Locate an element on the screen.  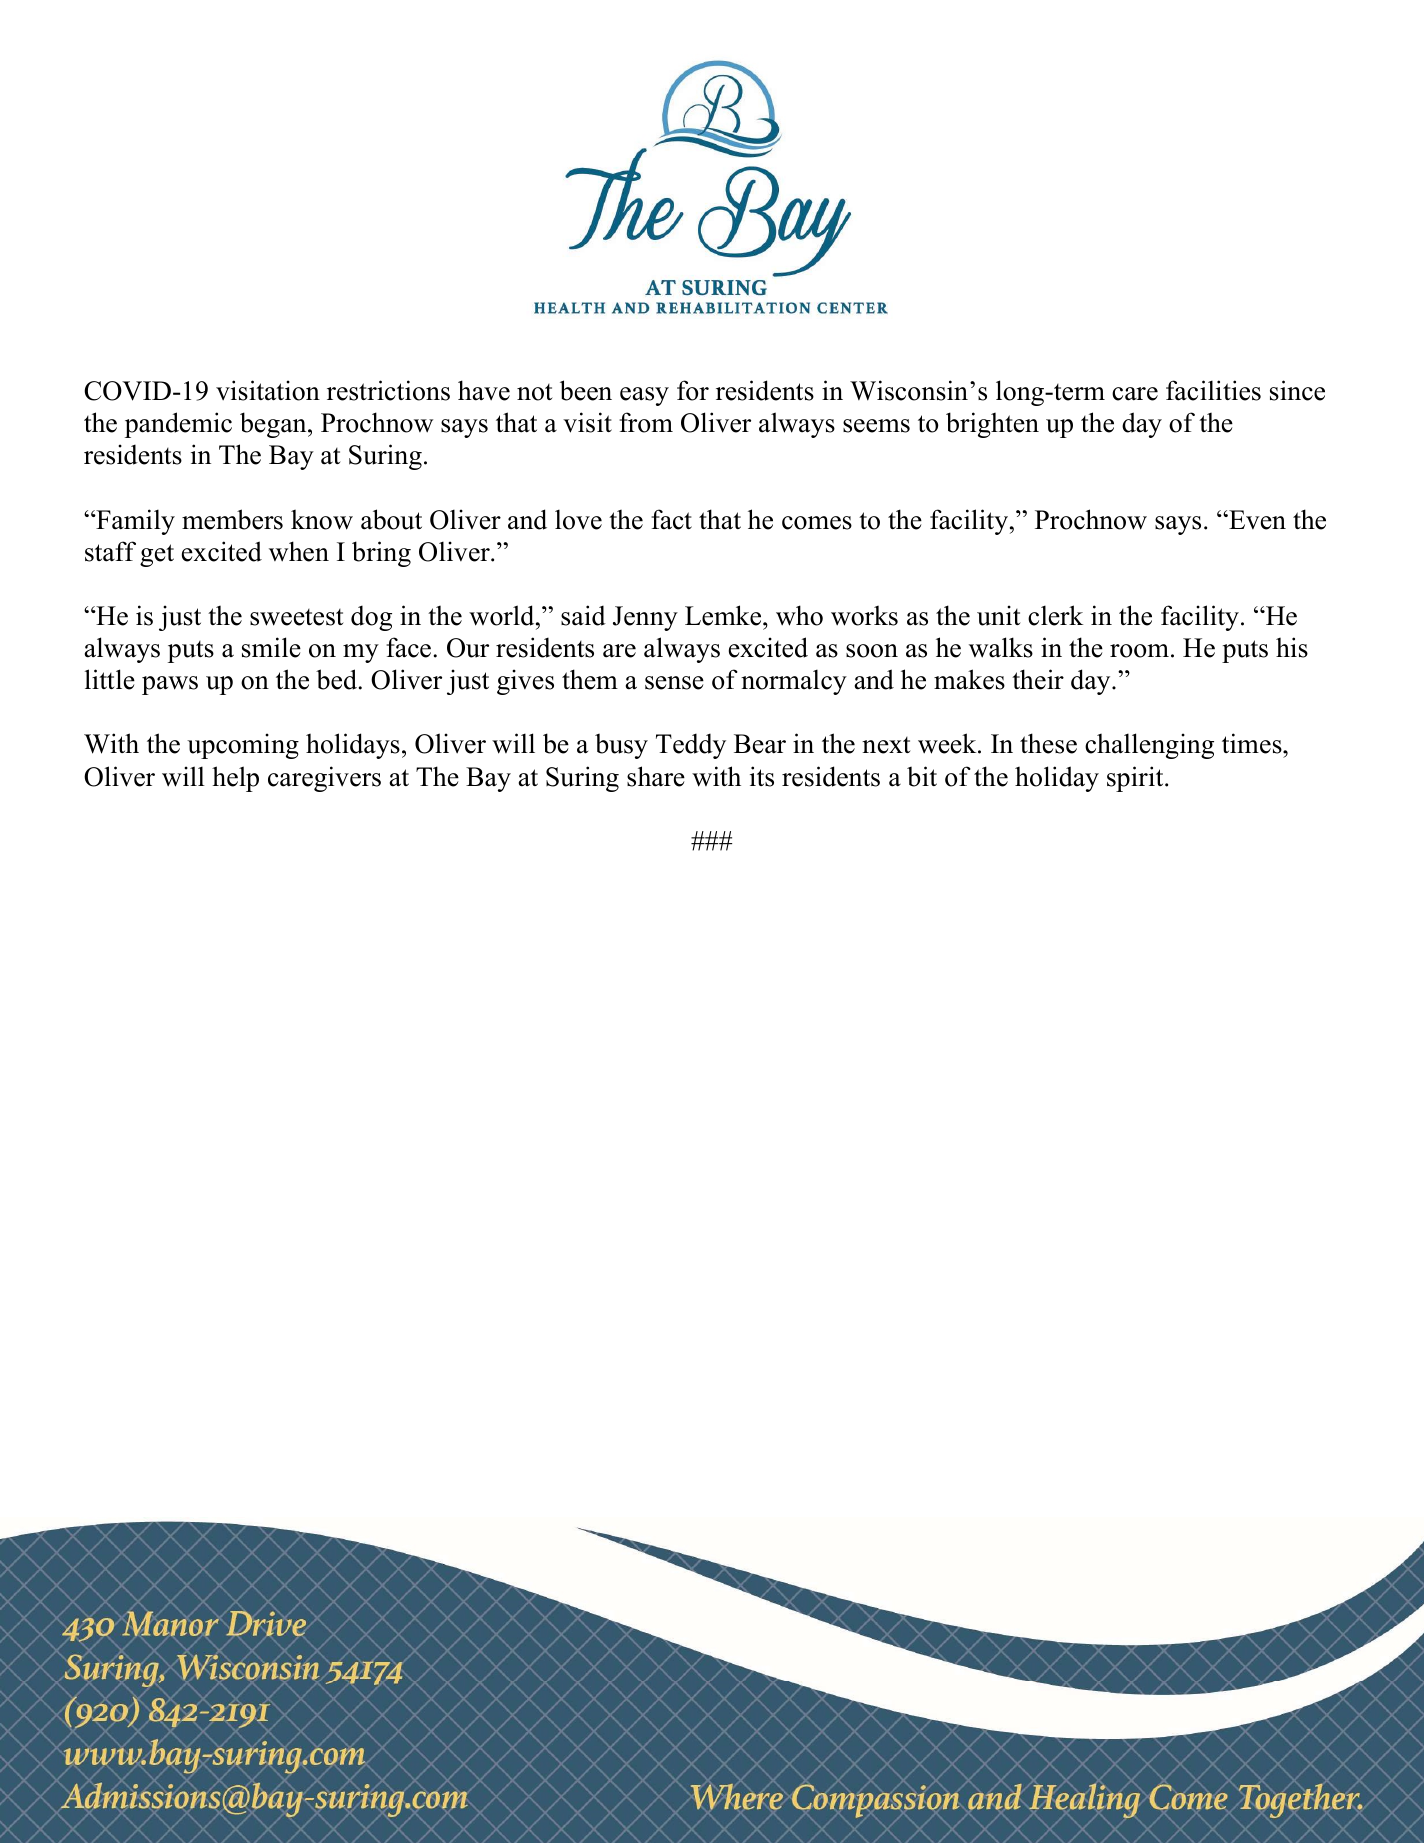
spirit is located at coordinates (1136, 779).
